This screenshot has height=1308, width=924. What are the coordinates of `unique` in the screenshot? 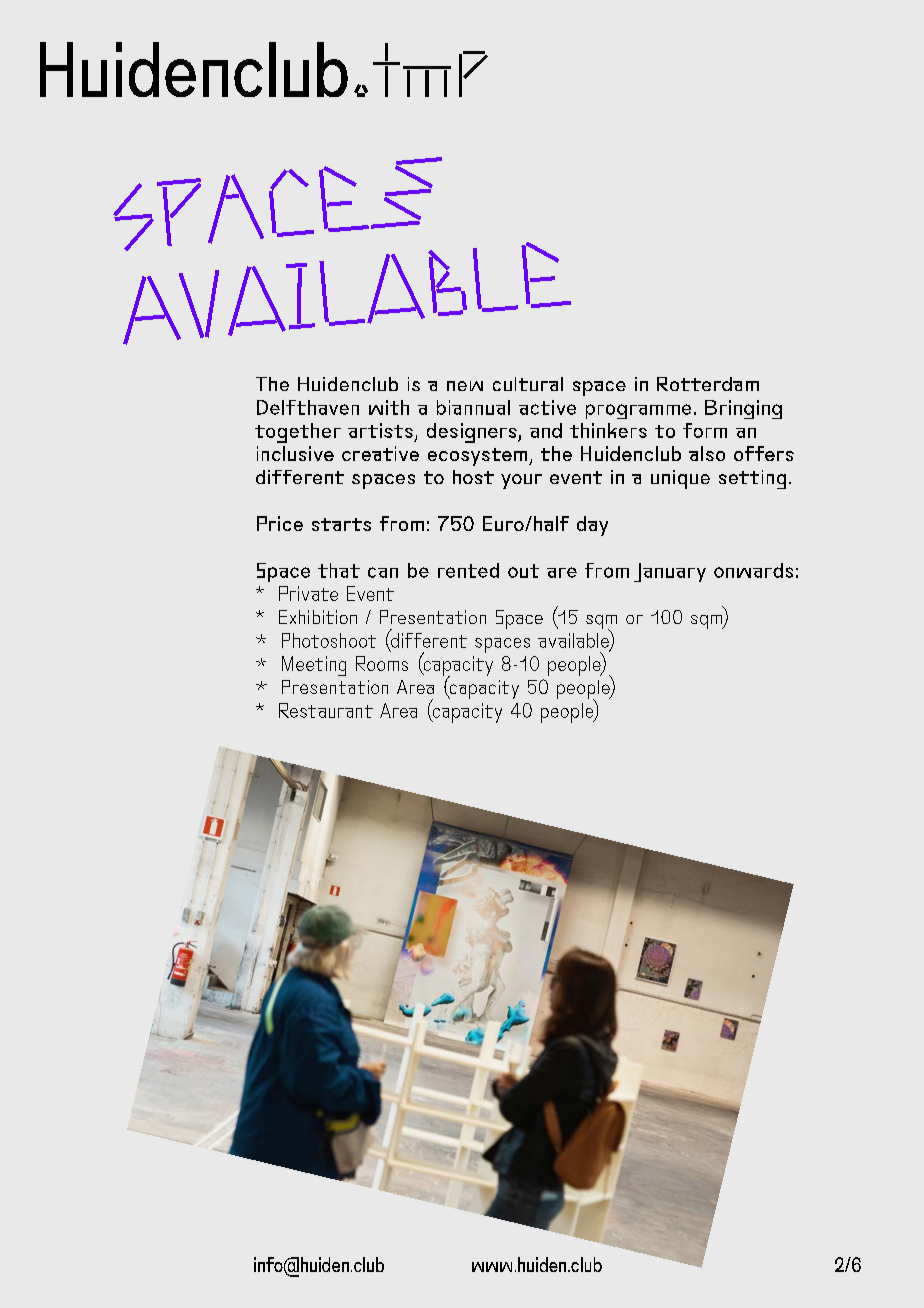 It's located at (680, 479).
